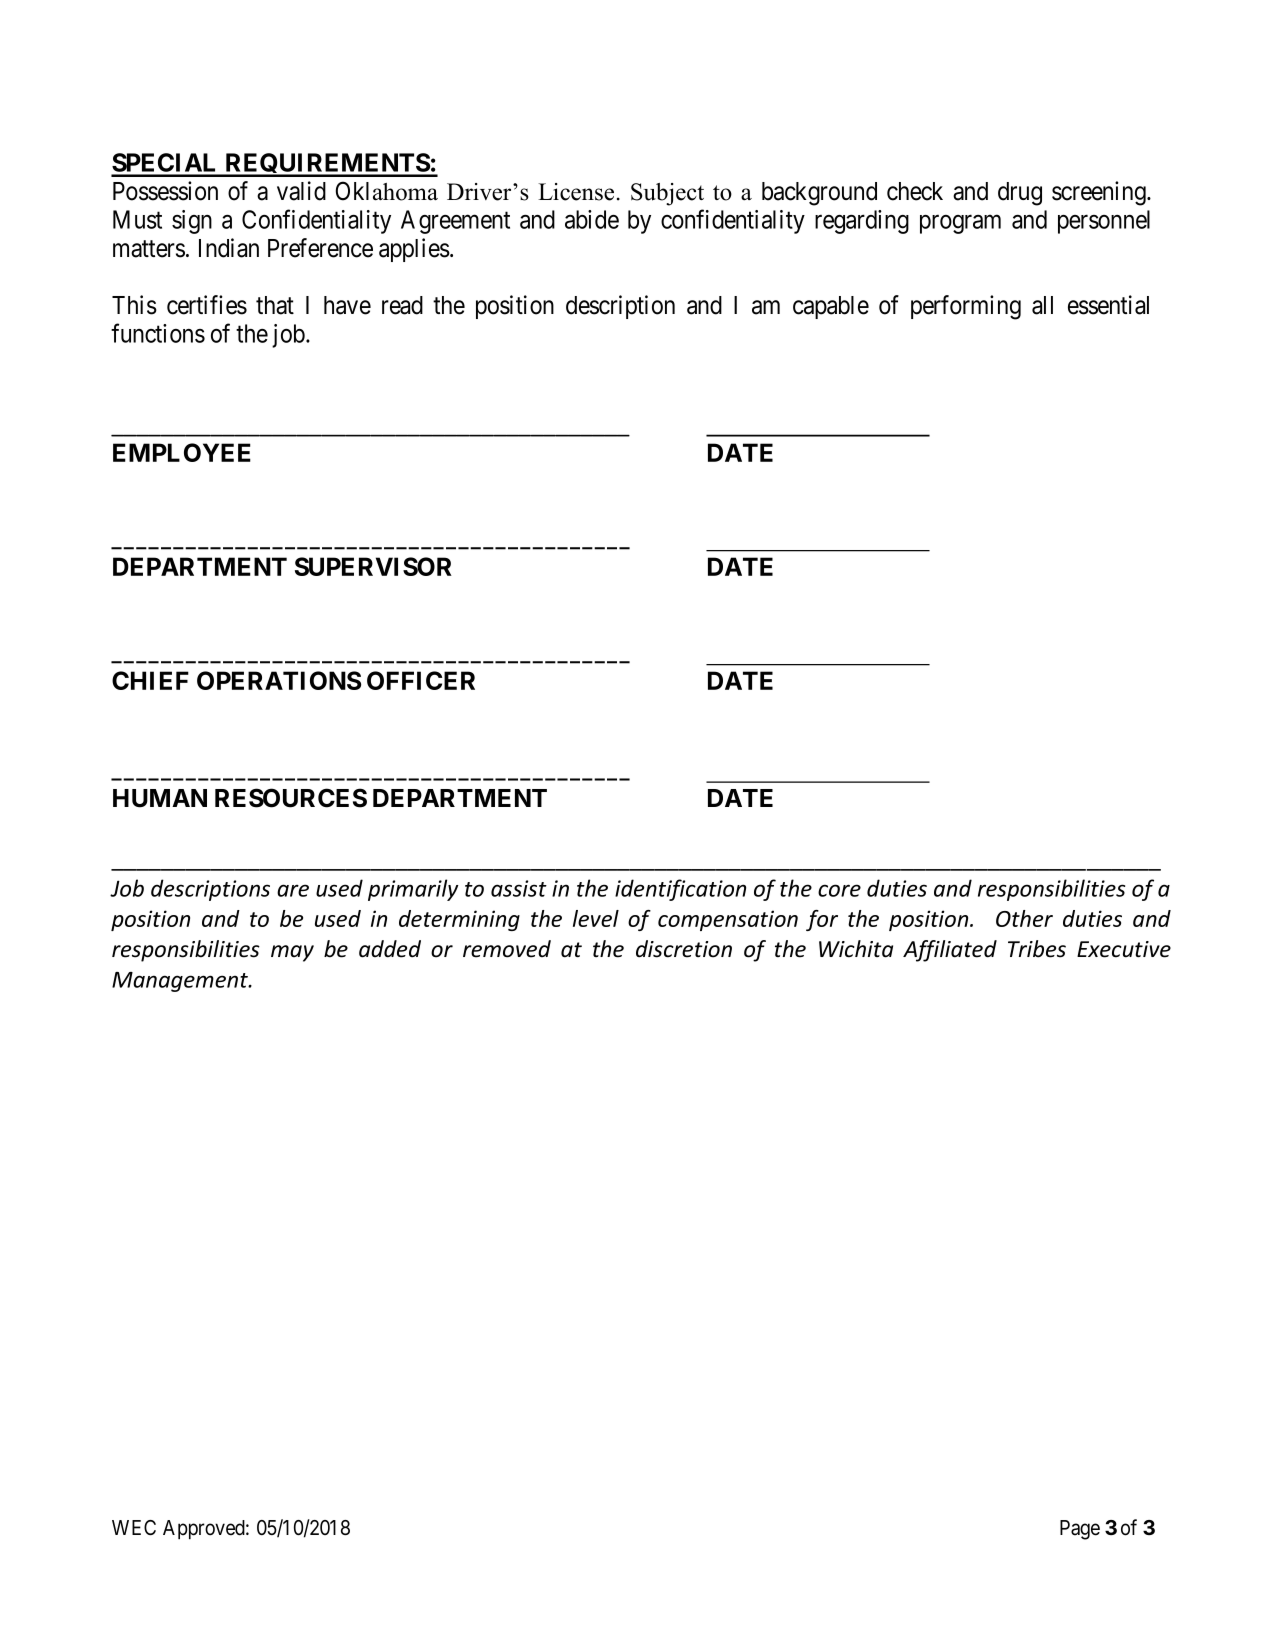  Describe the element at coordinates (229, 248) in the document. I see `Indian` at that location.
